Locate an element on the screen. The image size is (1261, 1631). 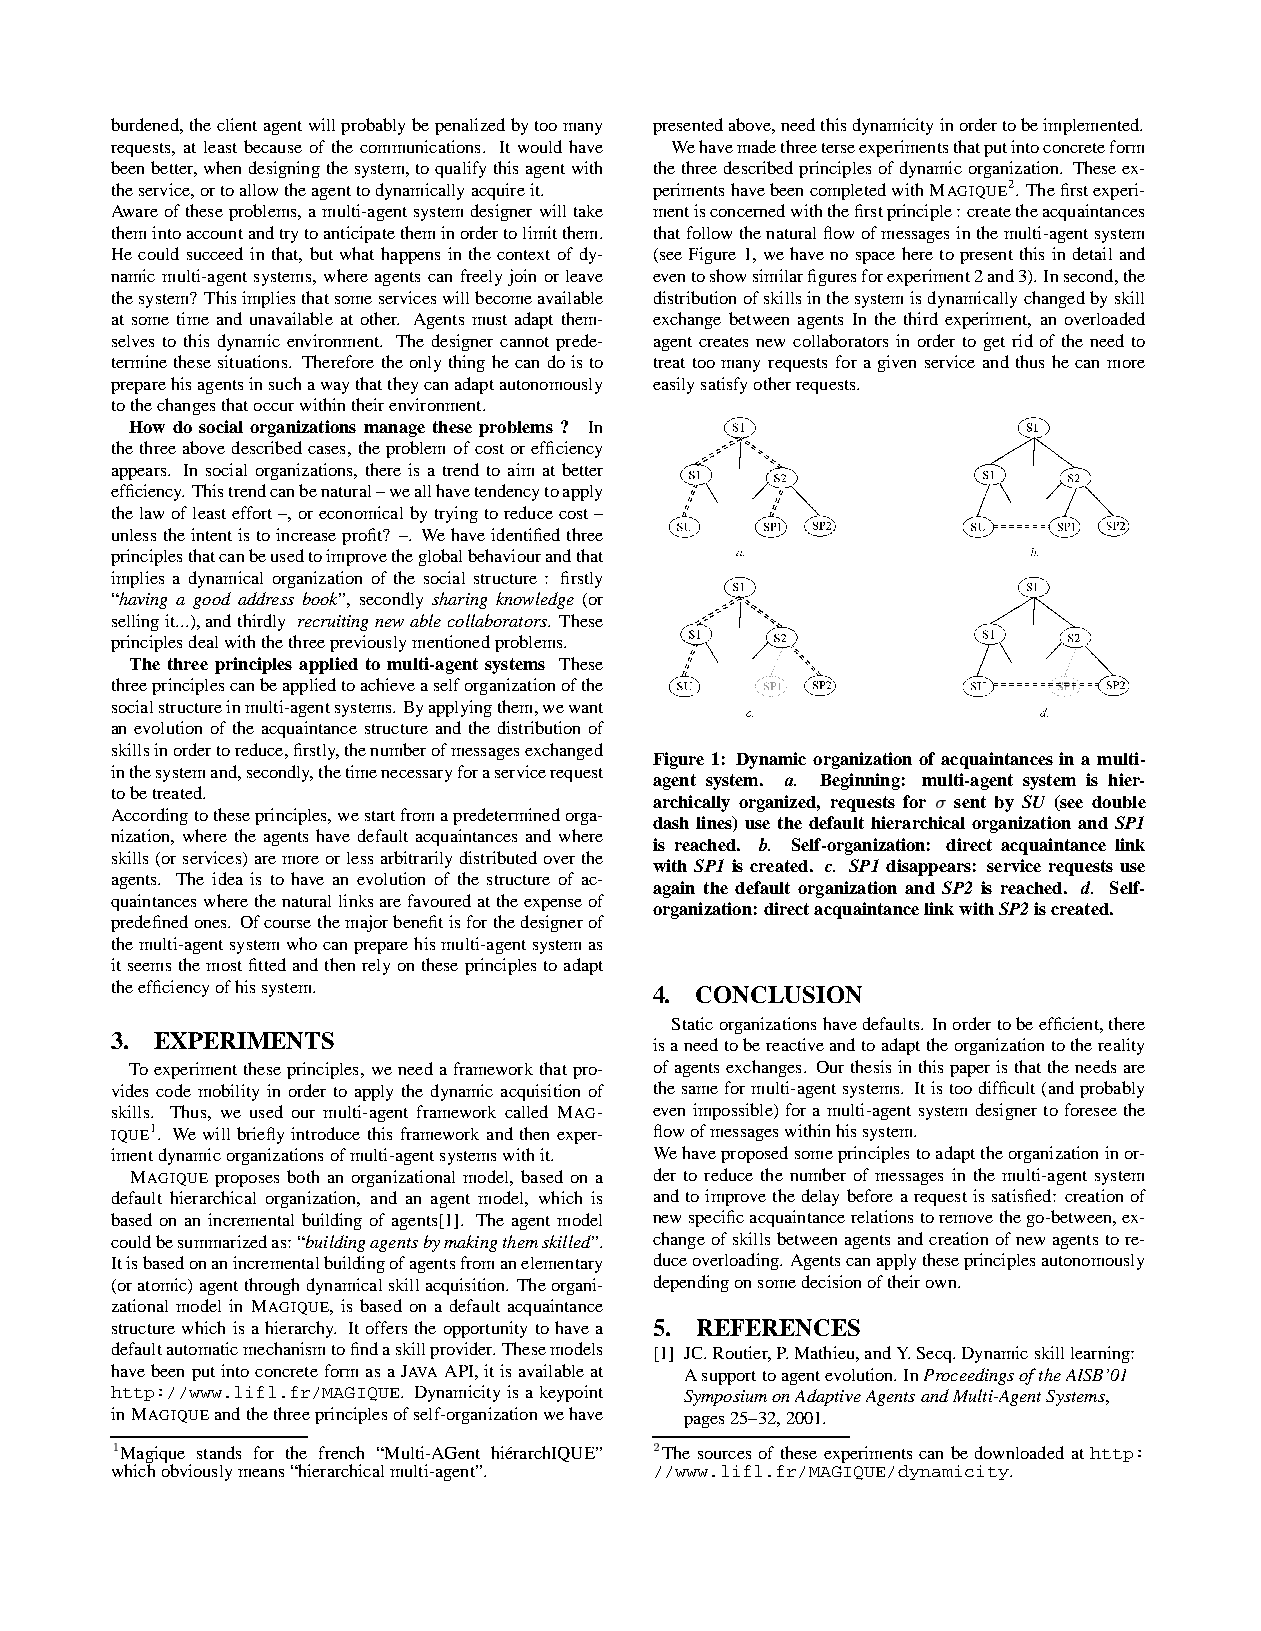
pages is located at coordinates (704, 1422).
